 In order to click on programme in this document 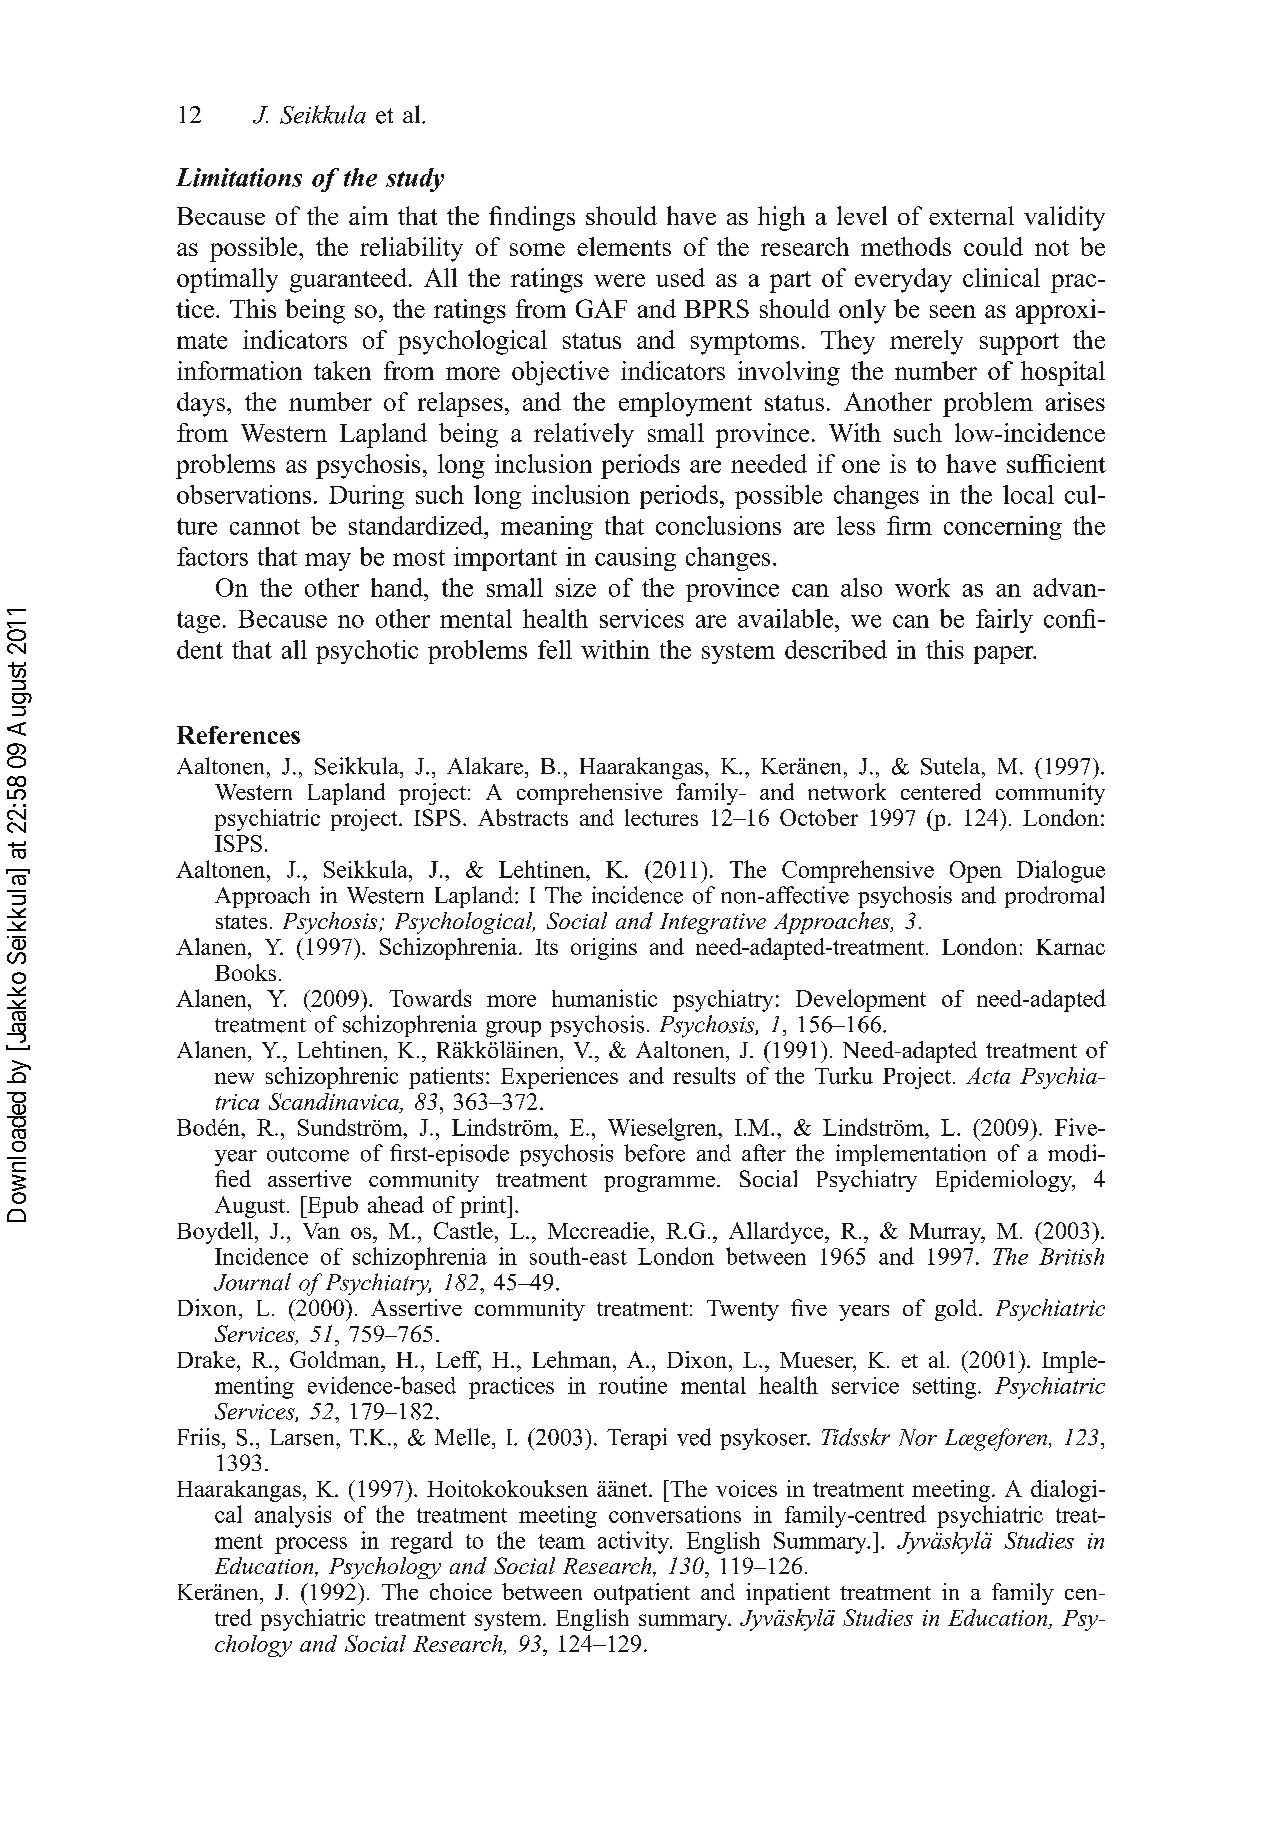, I will do `click(659, 1184)`.
